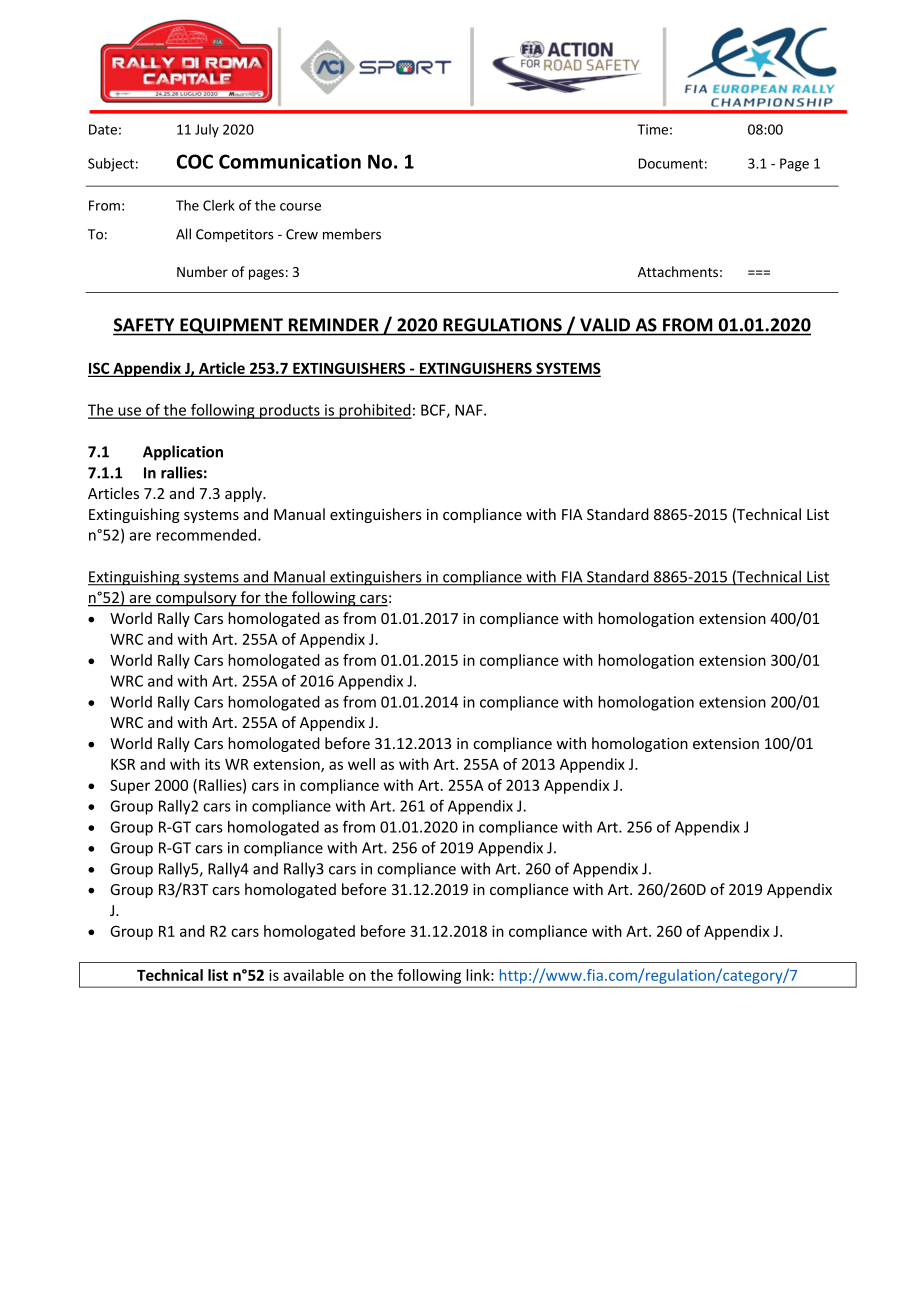 The image size is (924, 1308). What do you see at coordinates (290, 161) in the screenshot?
I see `Communication` at bounding box center [290, 161].
